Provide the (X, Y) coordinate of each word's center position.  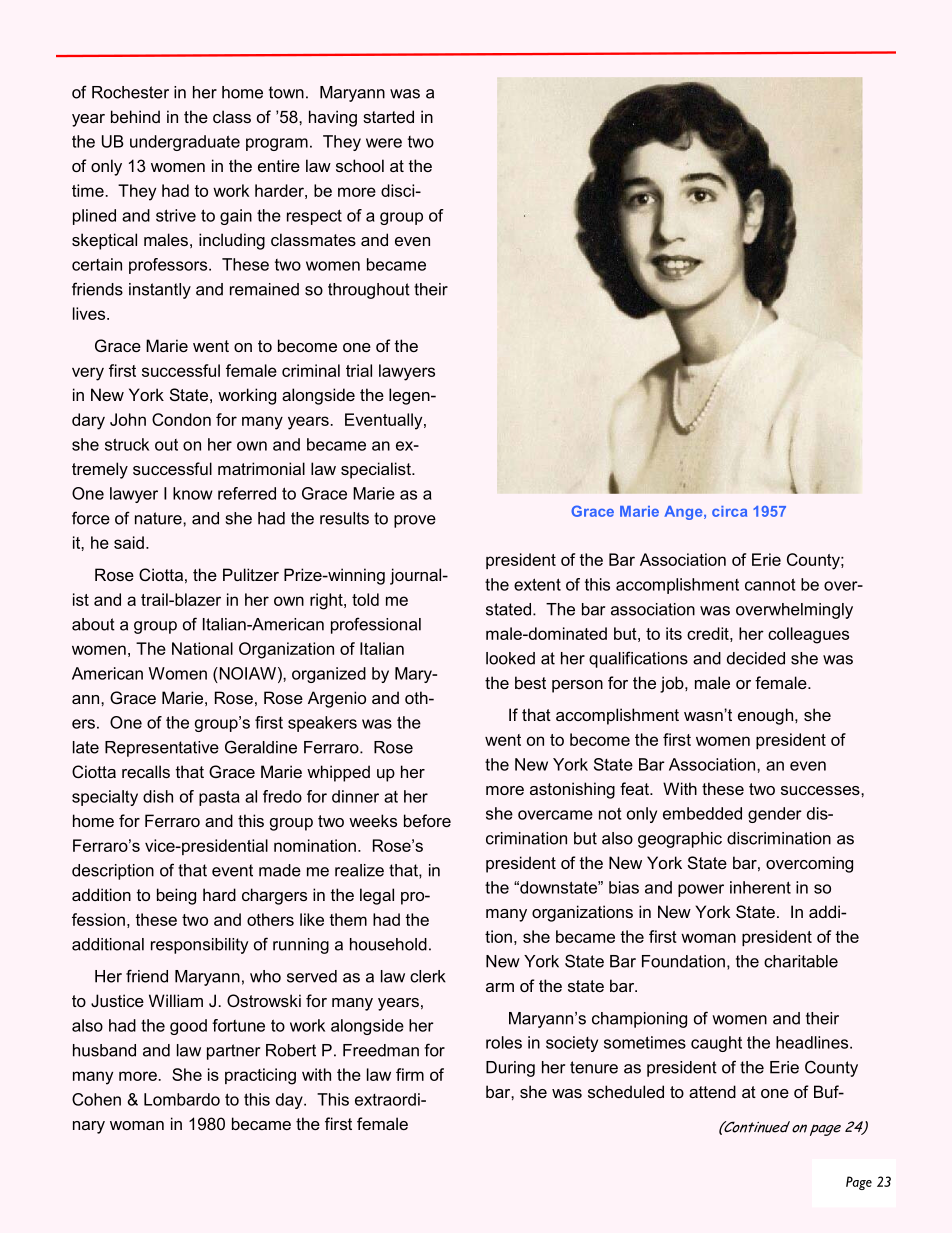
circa (729, 511)
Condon (181, 419)
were (384, 143)
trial (359, 370)
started (388, 116)
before (427, 820)
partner (233, 1052)
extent (537, 584)
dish (158, 796)
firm (410, 1074)
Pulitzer (251, 574)
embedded (702, 813)
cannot (770, 584)
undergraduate (185, 143)
